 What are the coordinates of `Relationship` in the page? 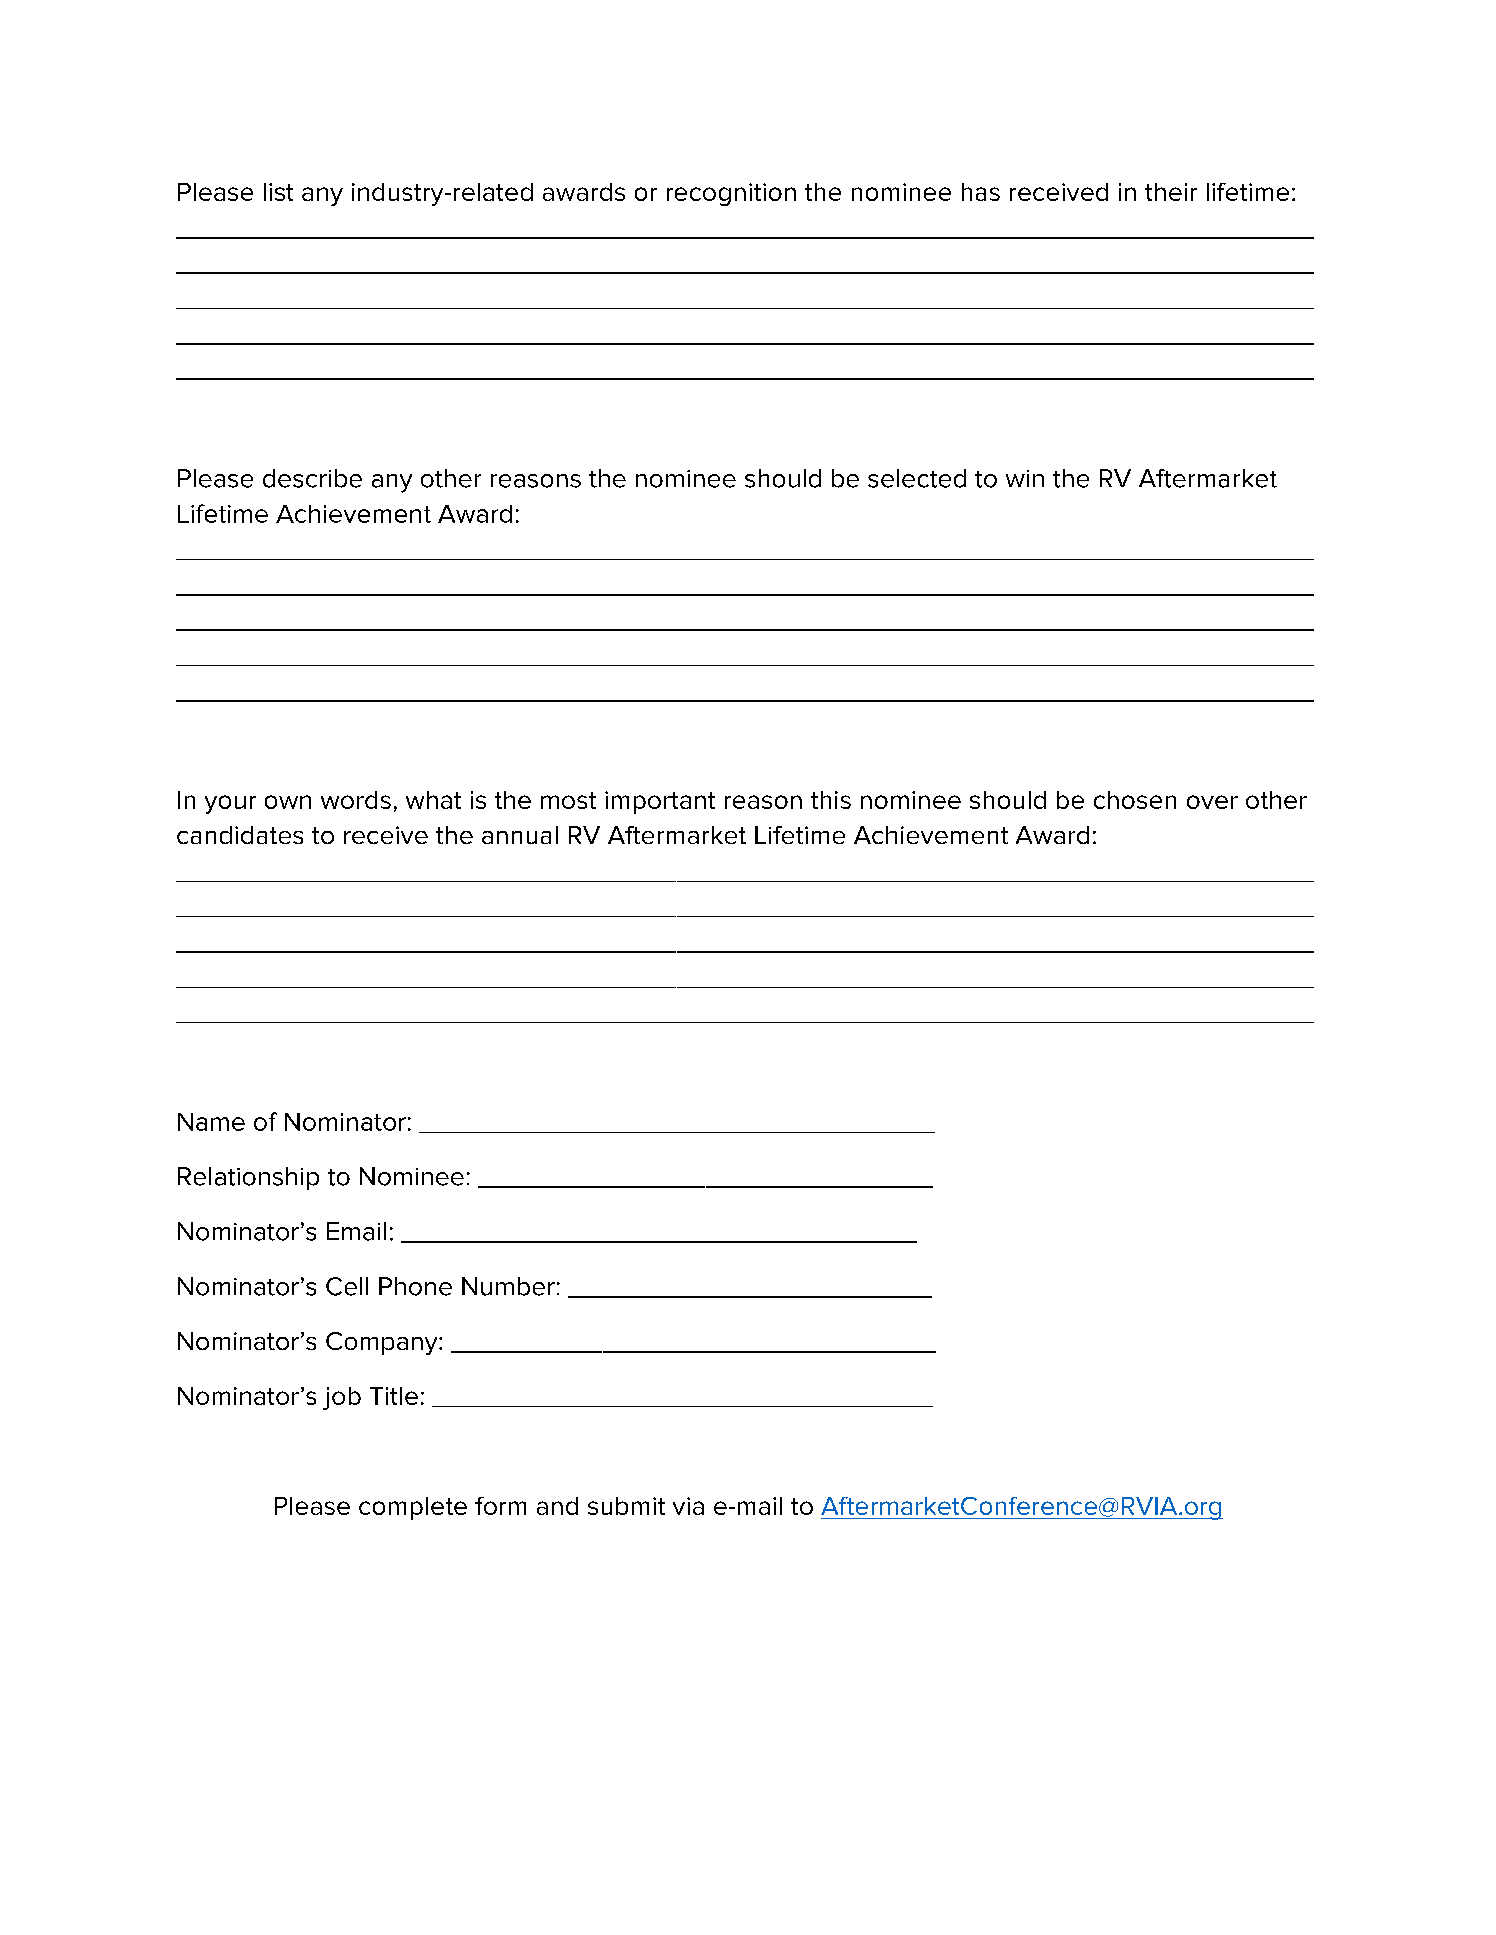 It's located at (248, 1178).
